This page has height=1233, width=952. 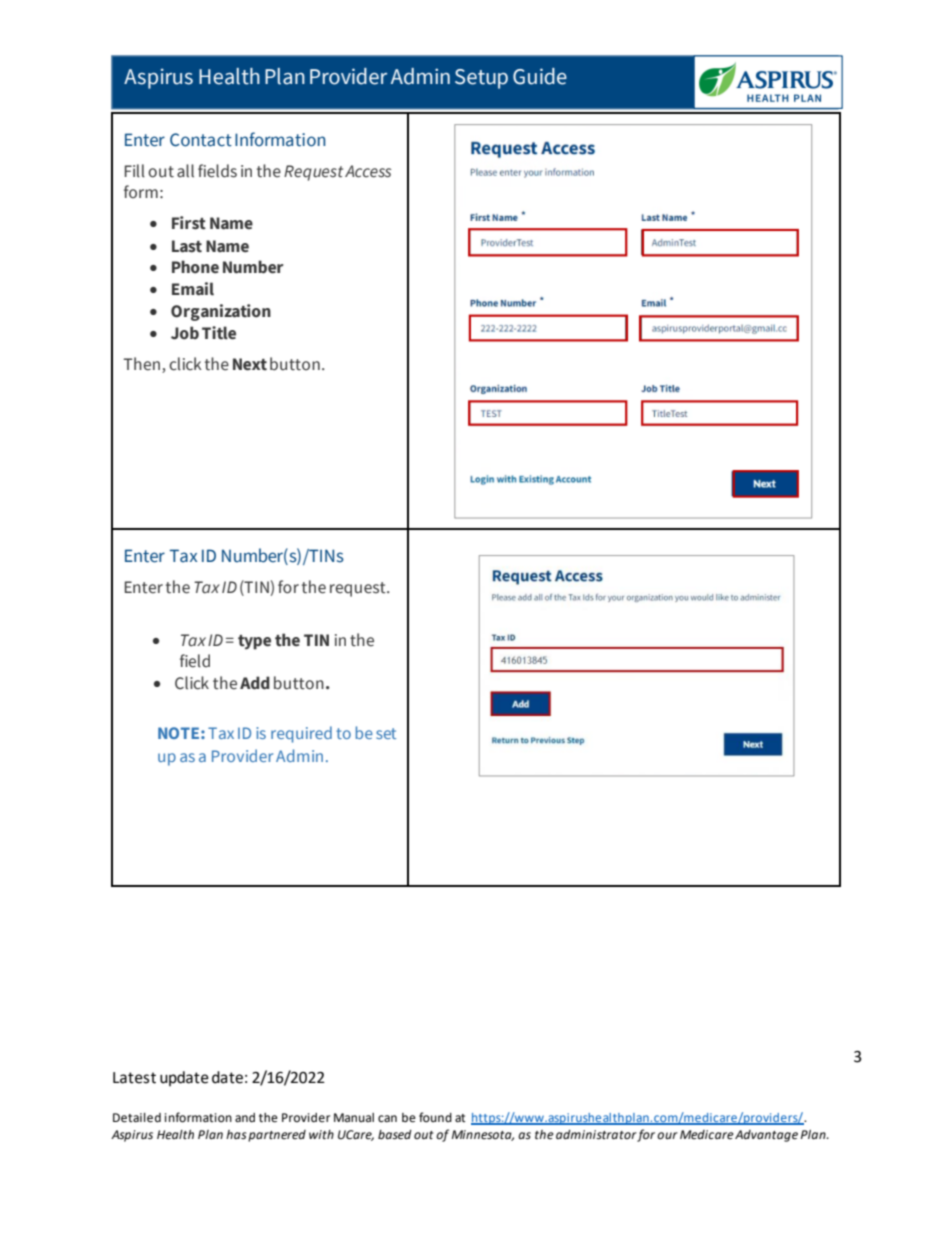 I want to click on all, so click(x=185, y=171).
